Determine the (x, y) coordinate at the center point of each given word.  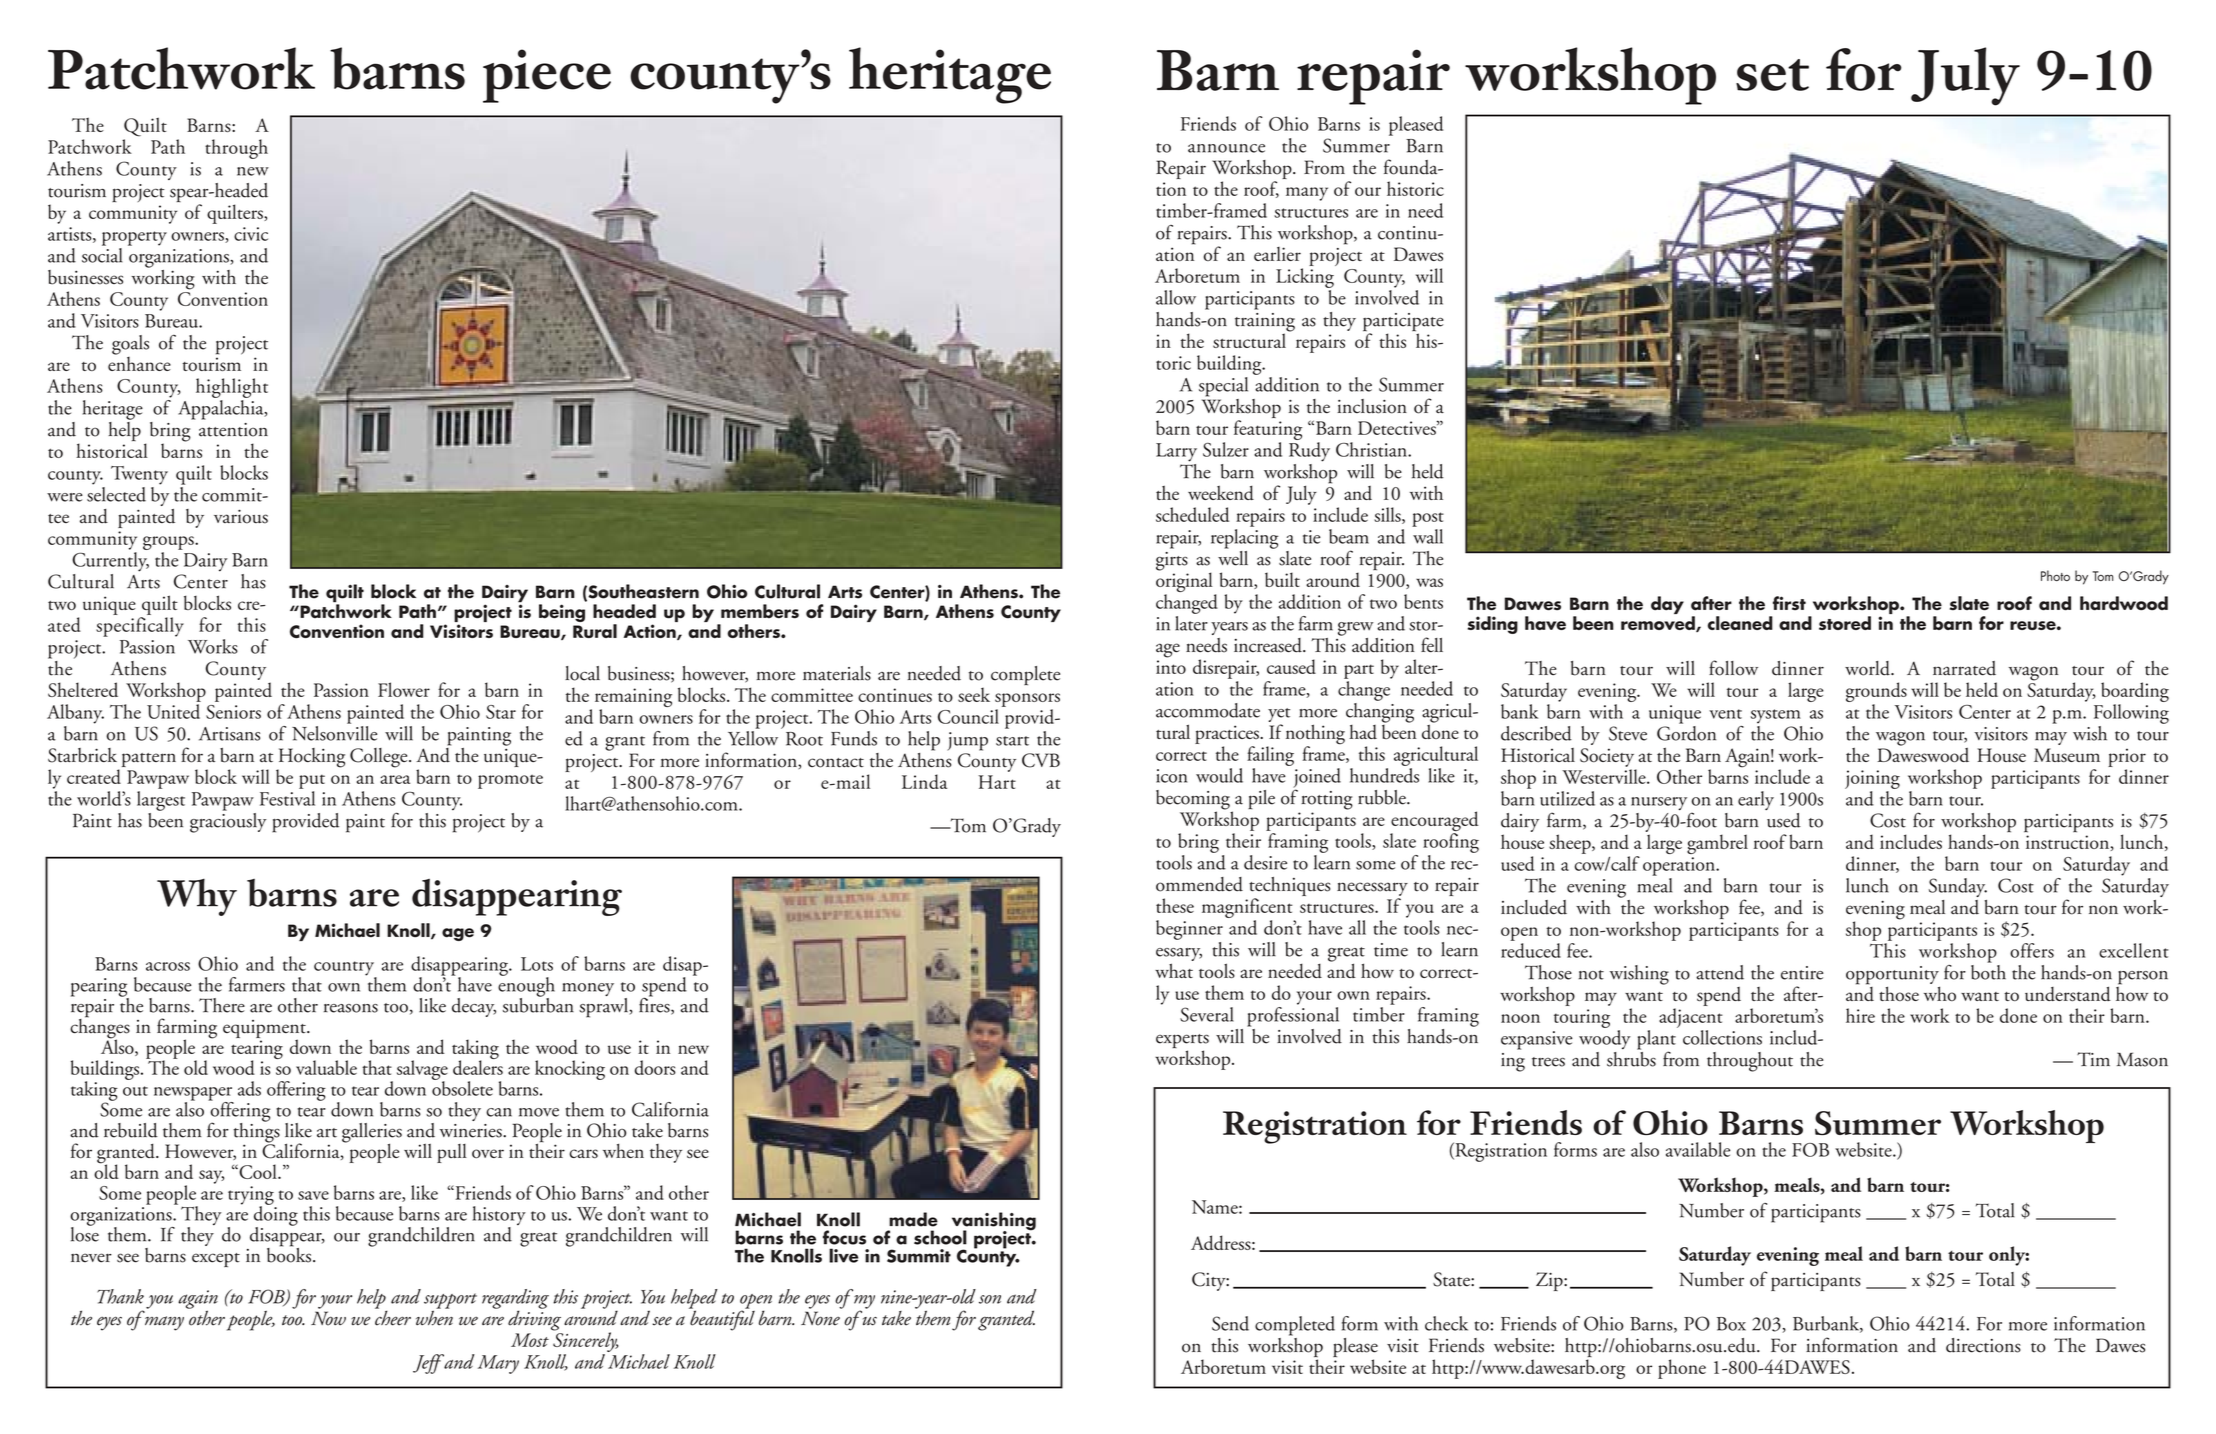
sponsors (1027, 700)
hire (1860, 1015)
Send (1230, 1323)
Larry (1176, 452)
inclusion (1372, 406)
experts (1182, 1042)
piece (547, 76)
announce (1226, 148)
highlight (232, 388)
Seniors (233, 712)
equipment (265, 1030)
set (1772, 75)
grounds (1876, 692)
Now (328, 1318)
